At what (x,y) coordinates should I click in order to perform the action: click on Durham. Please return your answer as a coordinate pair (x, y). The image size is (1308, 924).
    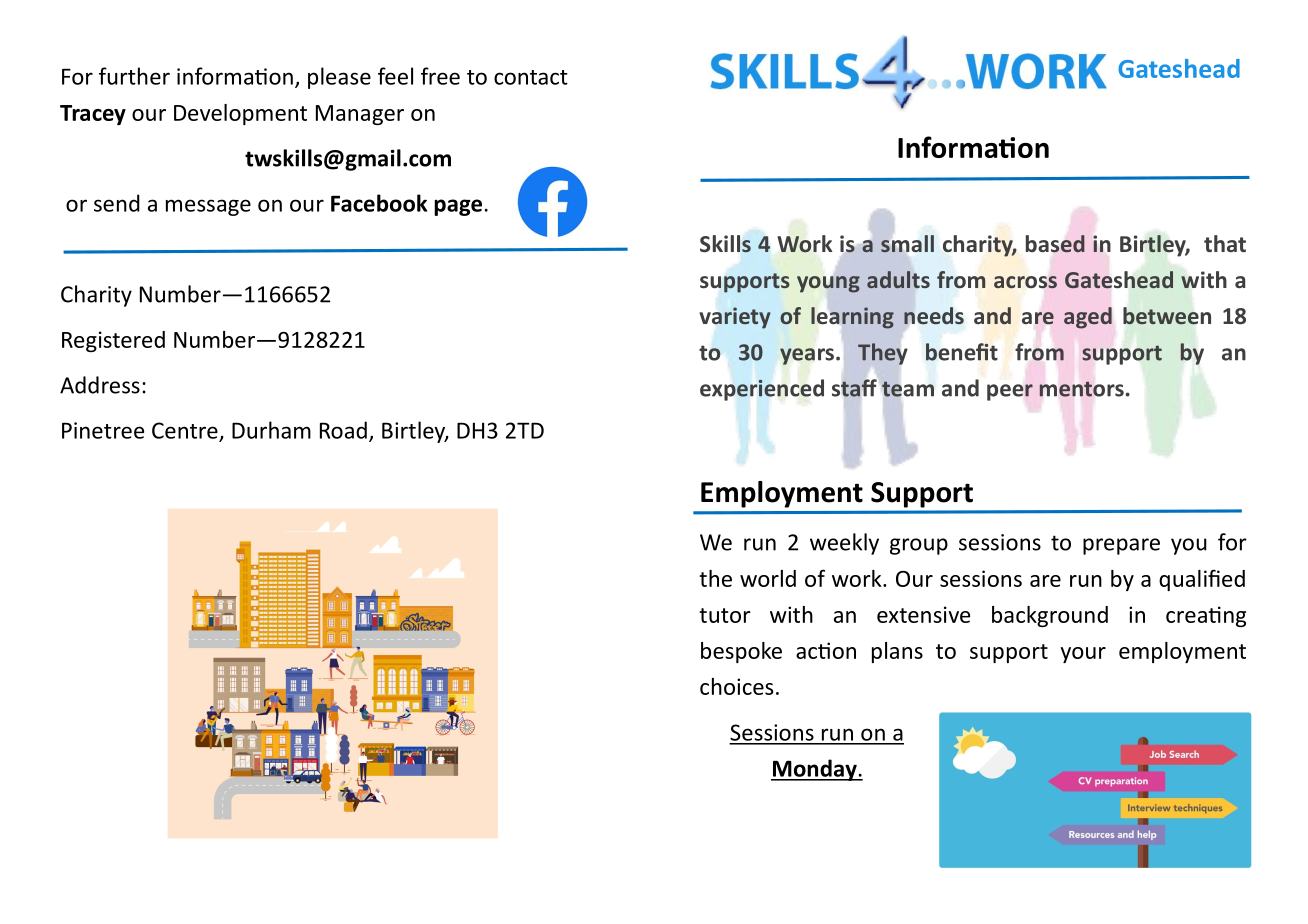
    Looking at the image, I should click on (271, 430).
